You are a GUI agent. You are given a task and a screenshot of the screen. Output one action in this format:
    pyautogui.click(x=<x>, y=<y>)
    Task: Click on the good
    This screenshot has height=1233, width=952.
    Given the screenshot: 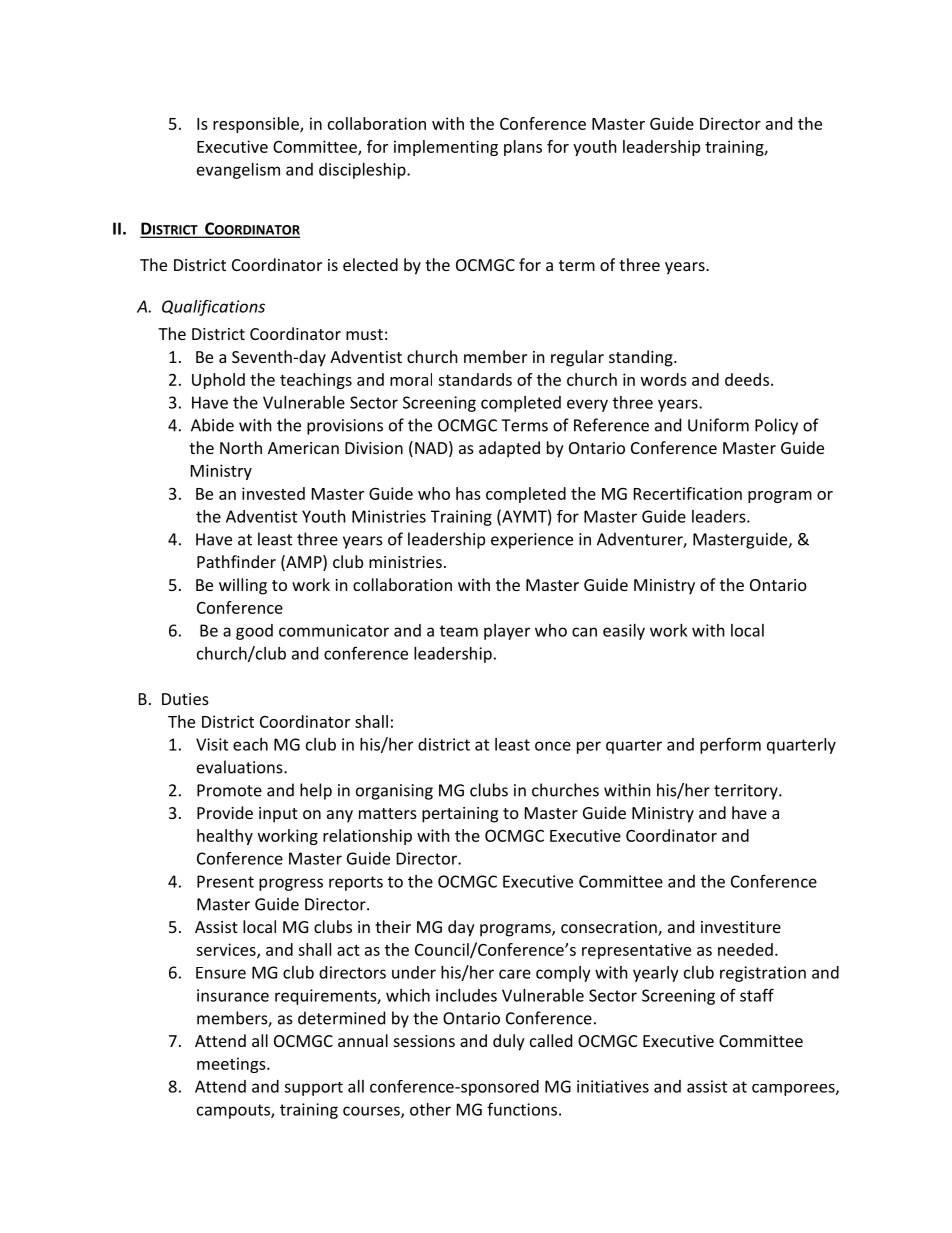 What is the action you would take?
    pyautogui.click(x=254, y=632)
